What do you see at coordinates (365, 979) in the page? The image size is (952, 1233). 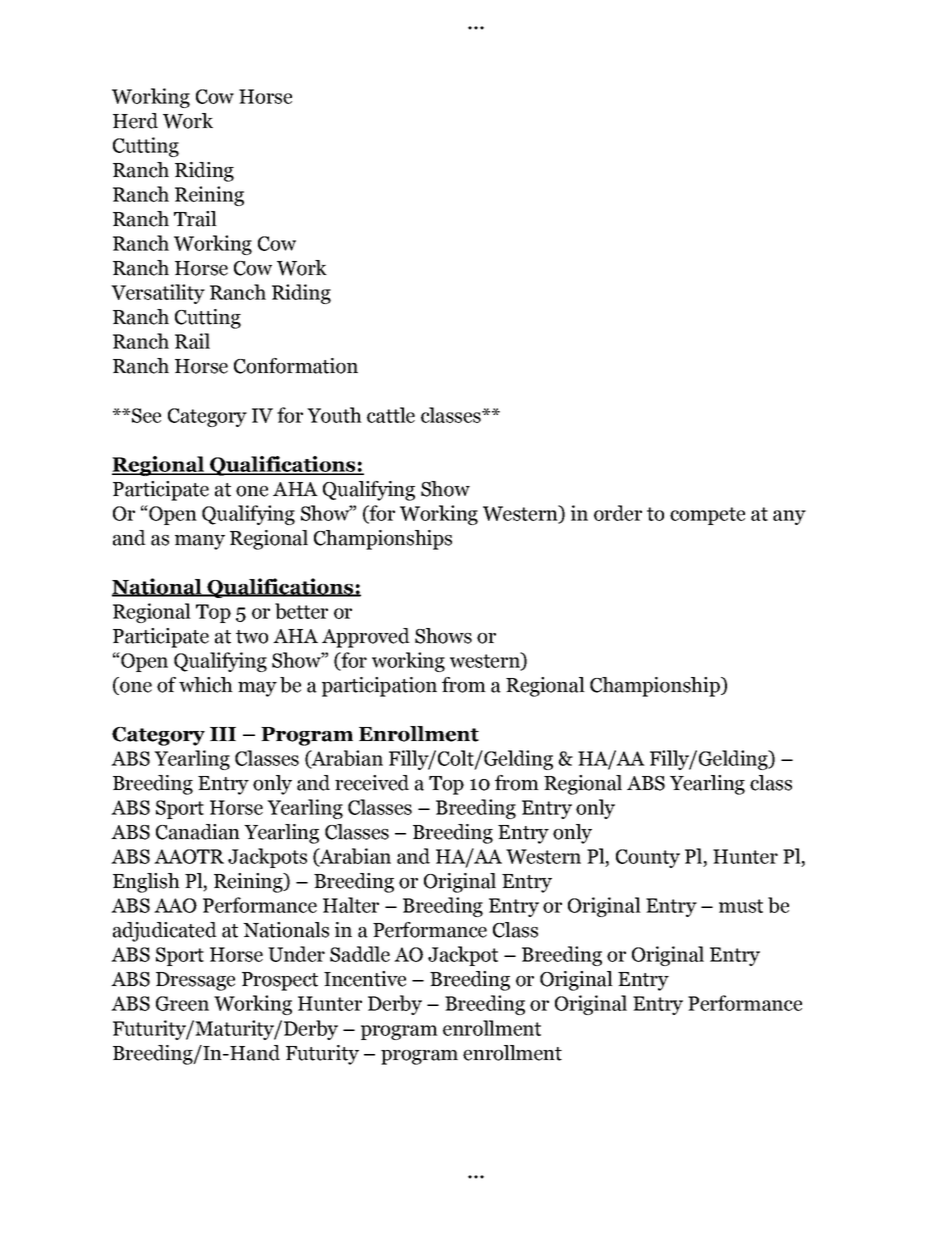 I see `Incentive` at bounding box center [365, 979].
